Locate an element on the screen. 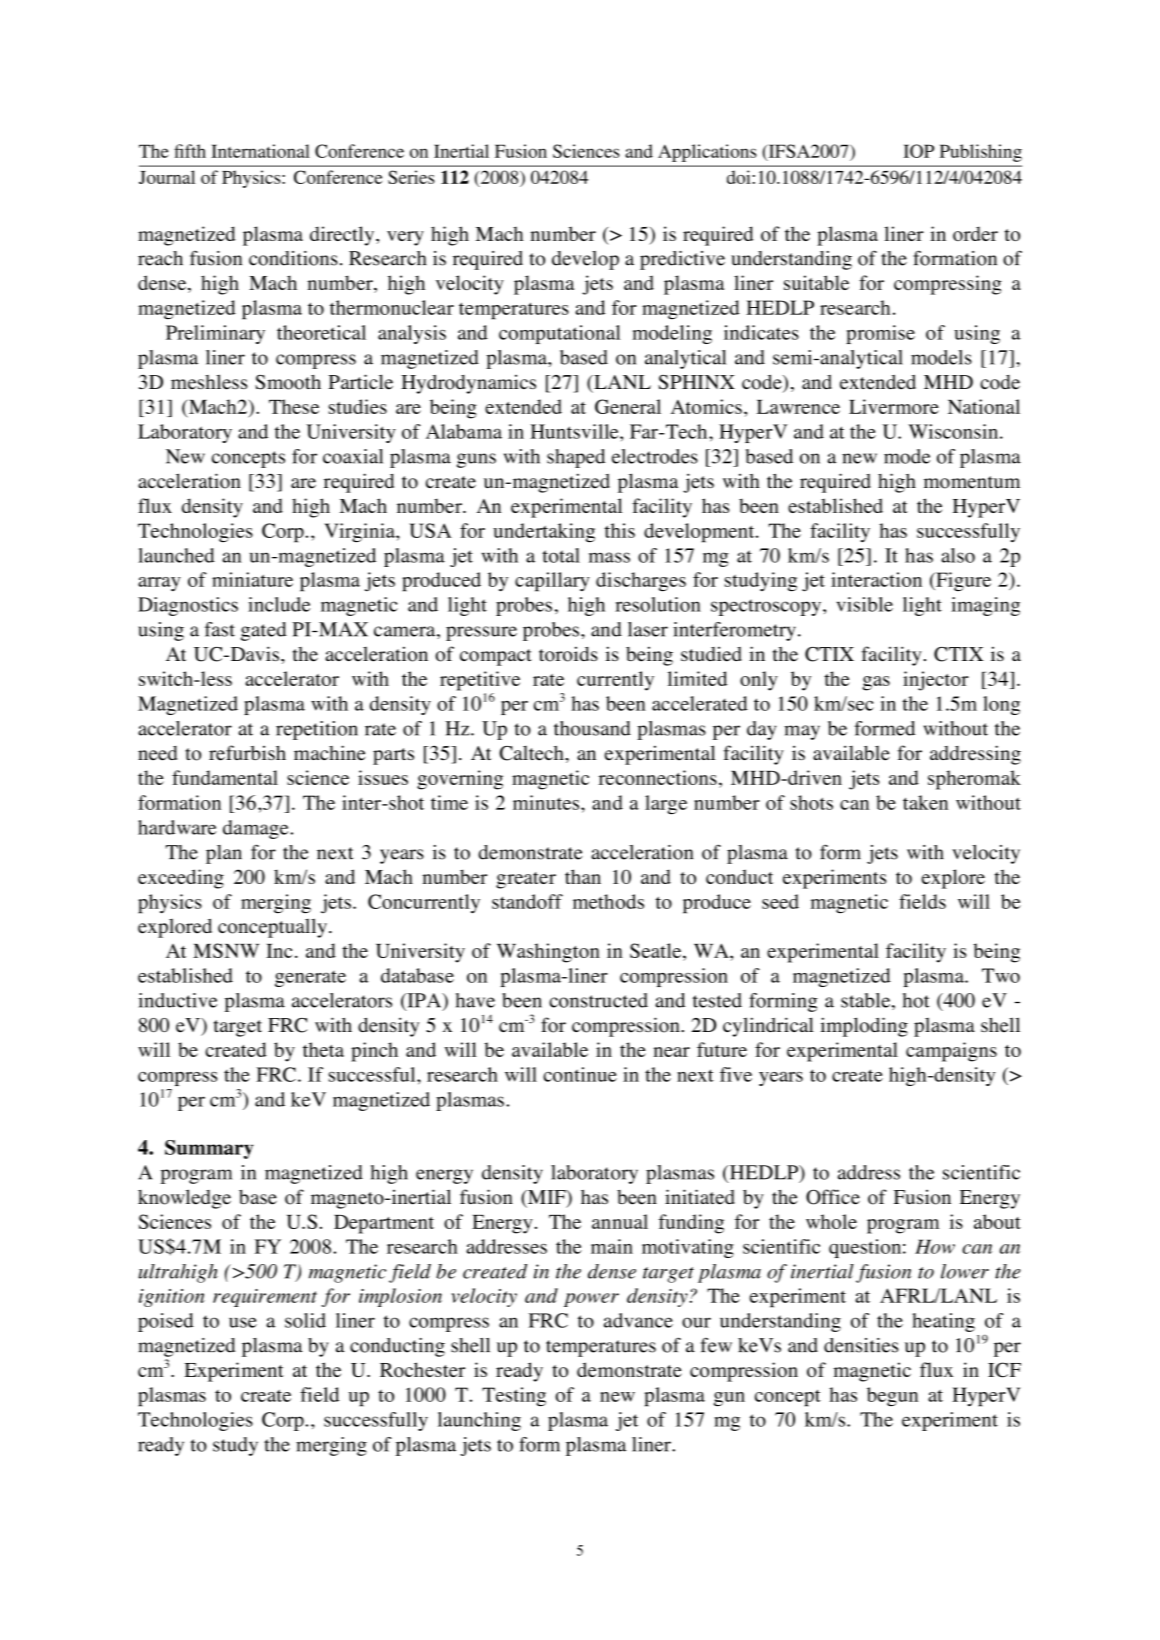 This screenshot has height=1640, width=1160. Testing is located at coordinates (514, 1396).
